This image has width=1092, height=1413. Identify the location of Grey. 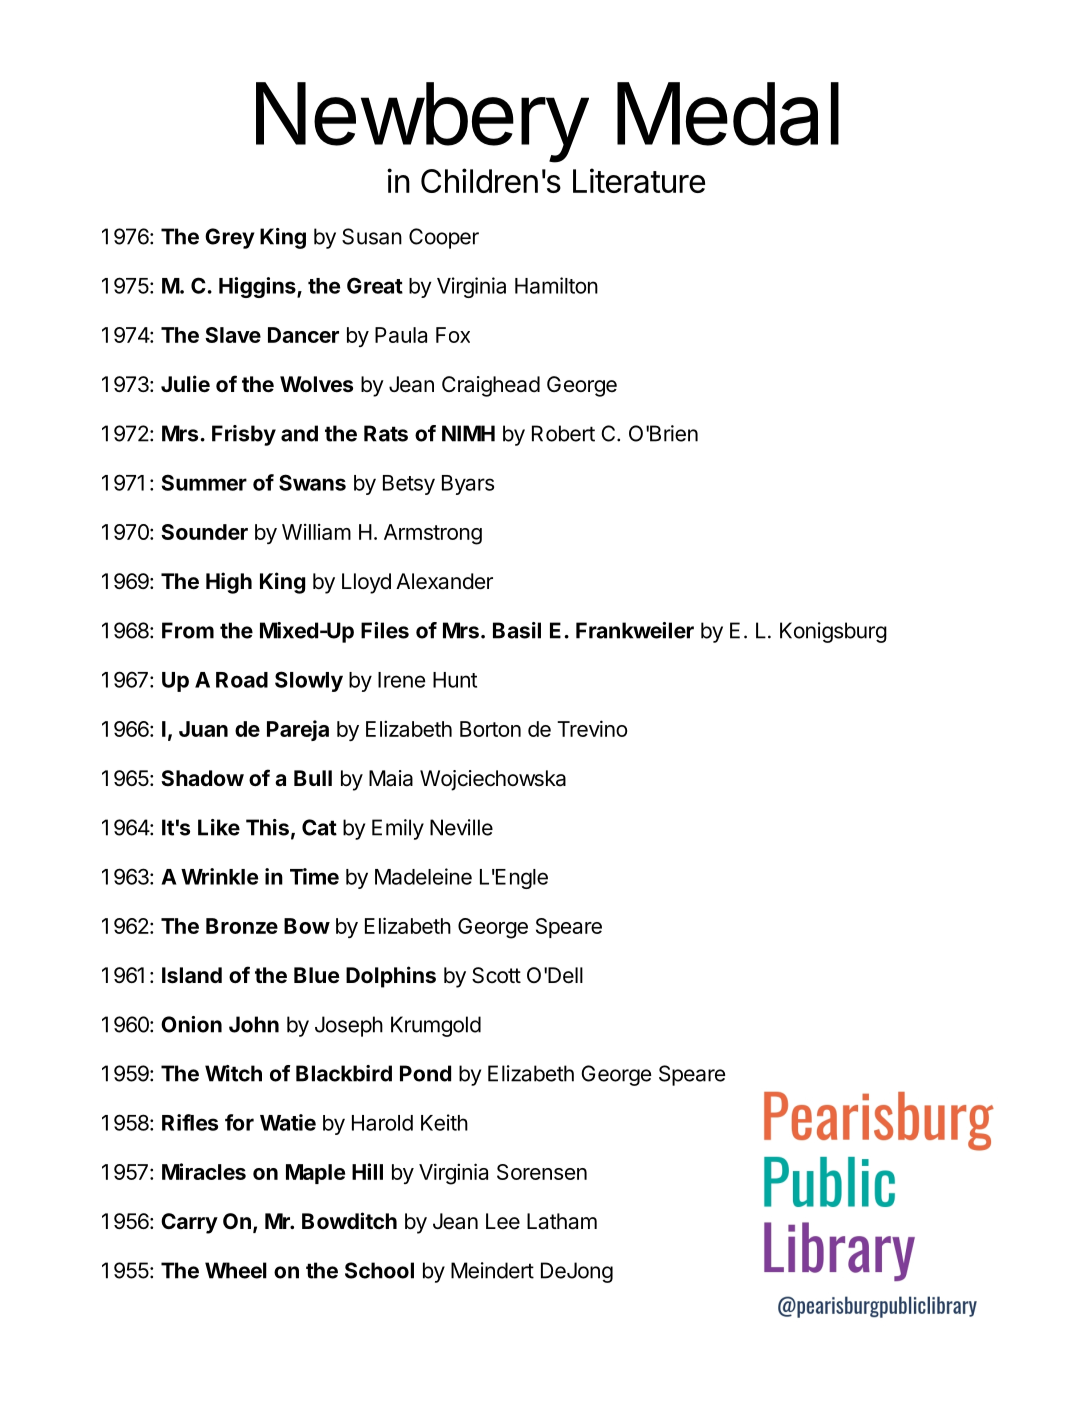
(230, 238).
